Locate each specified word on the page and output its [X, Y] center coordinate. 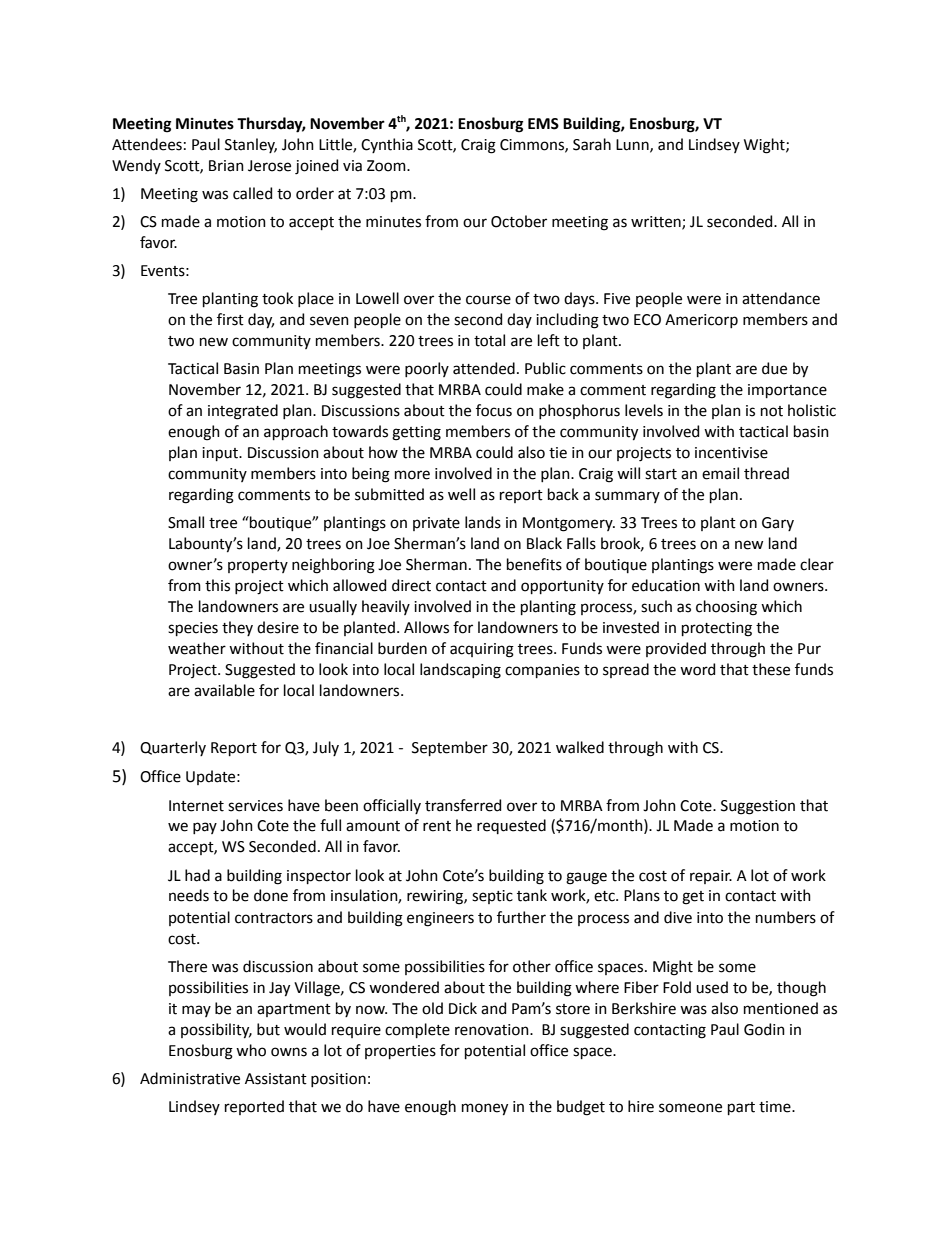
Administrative [190, 1078]
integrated [243, 412]
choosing [726, 608]
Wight [765, 146]
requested [511, 826]
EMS [543, 124]
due [774, 368]
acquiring [482, 650]
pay [205, 828]
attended [484, 368]
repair [711, 877]
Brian [226, 166]
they [237, 628]
